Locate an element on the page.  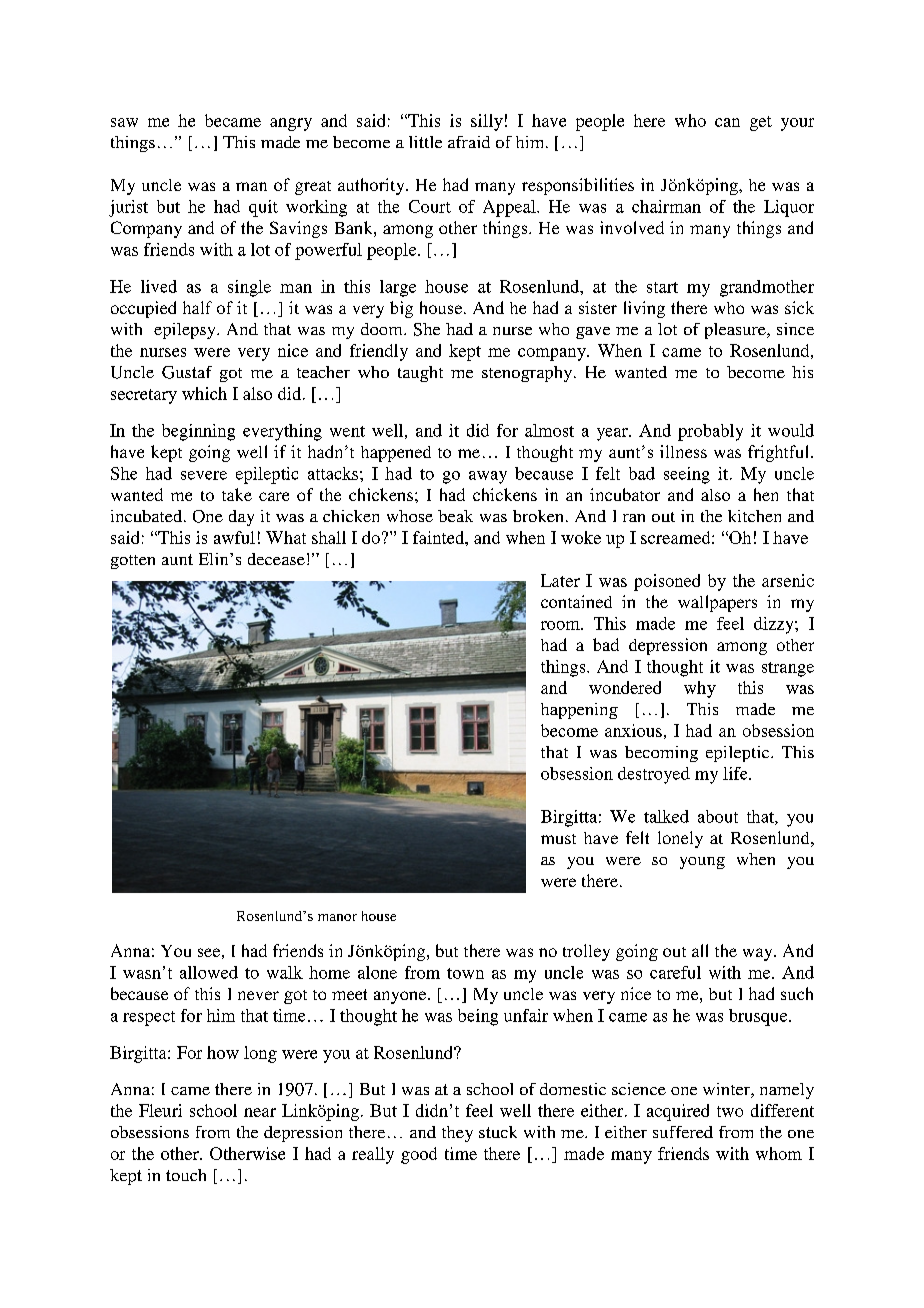
probably is located at coordinates (710, 432).
